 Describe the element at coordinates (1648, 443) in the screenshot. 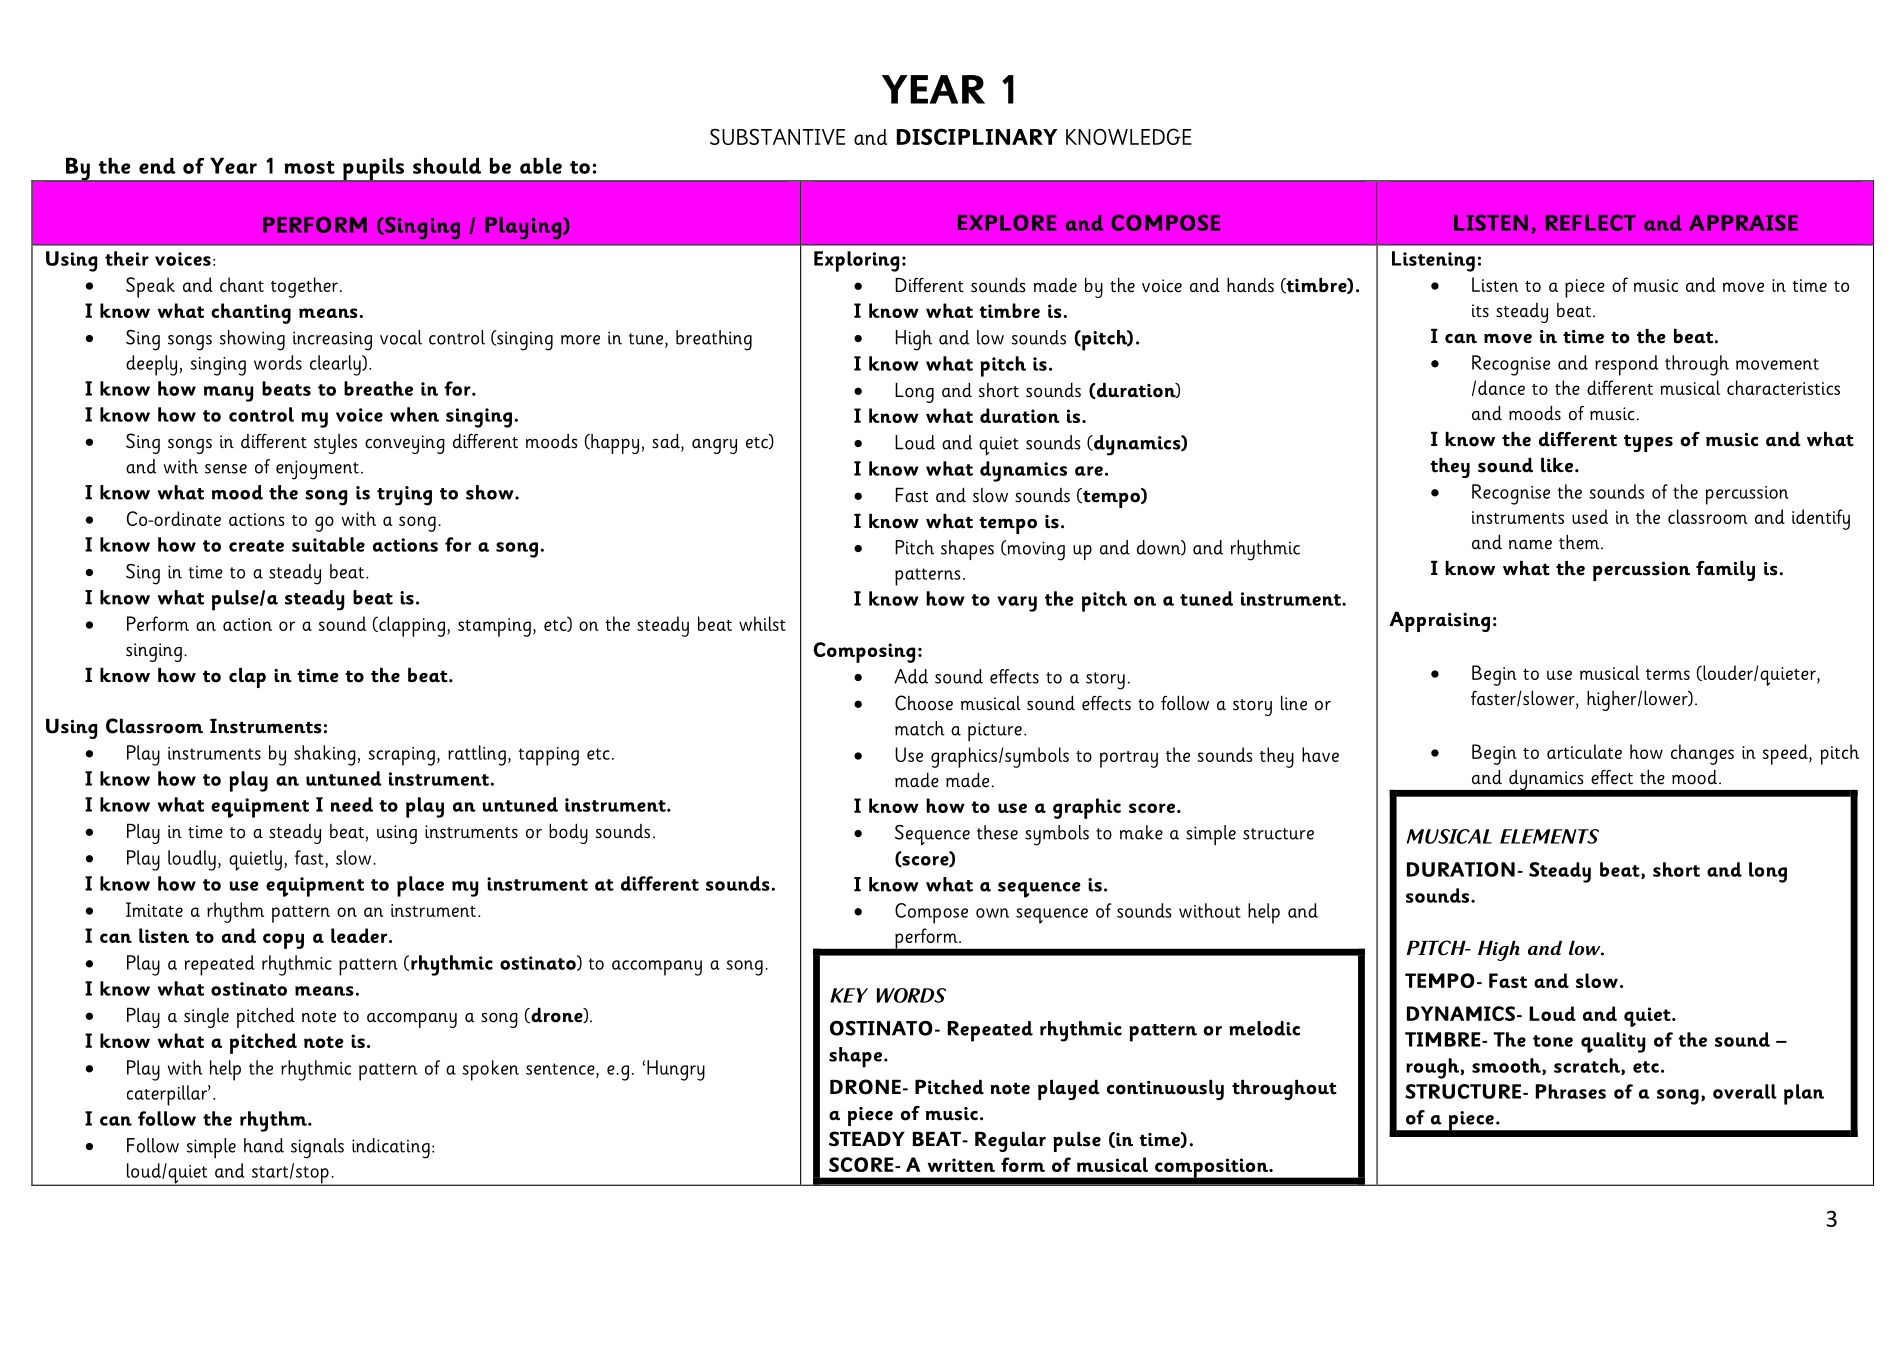

I see `types` at that location.
